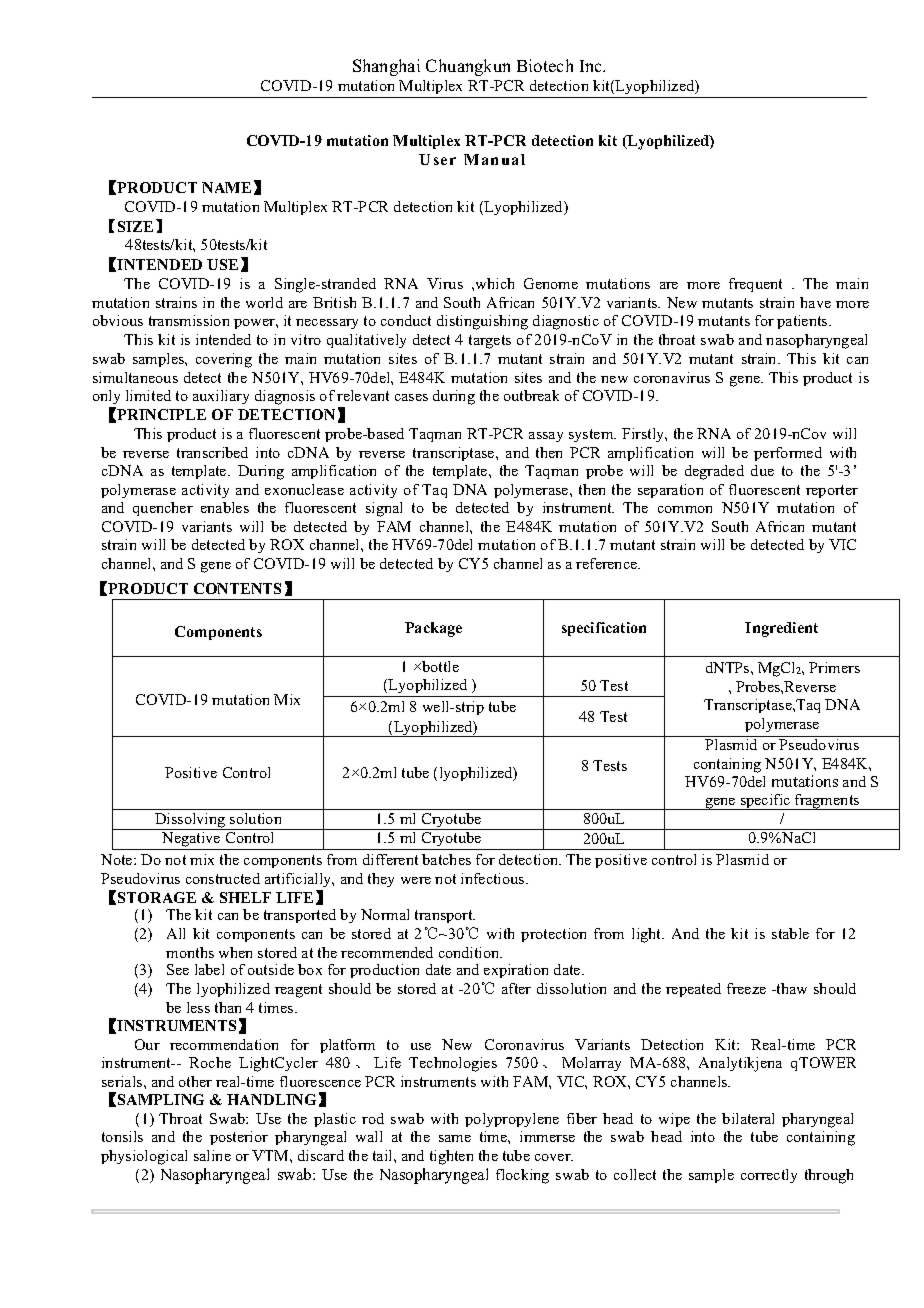 Image resolution: width=924 pixels, height=1308 pixels. Describe the element at coordinates (189, 320) in the document. I see `transmission` at that location.
